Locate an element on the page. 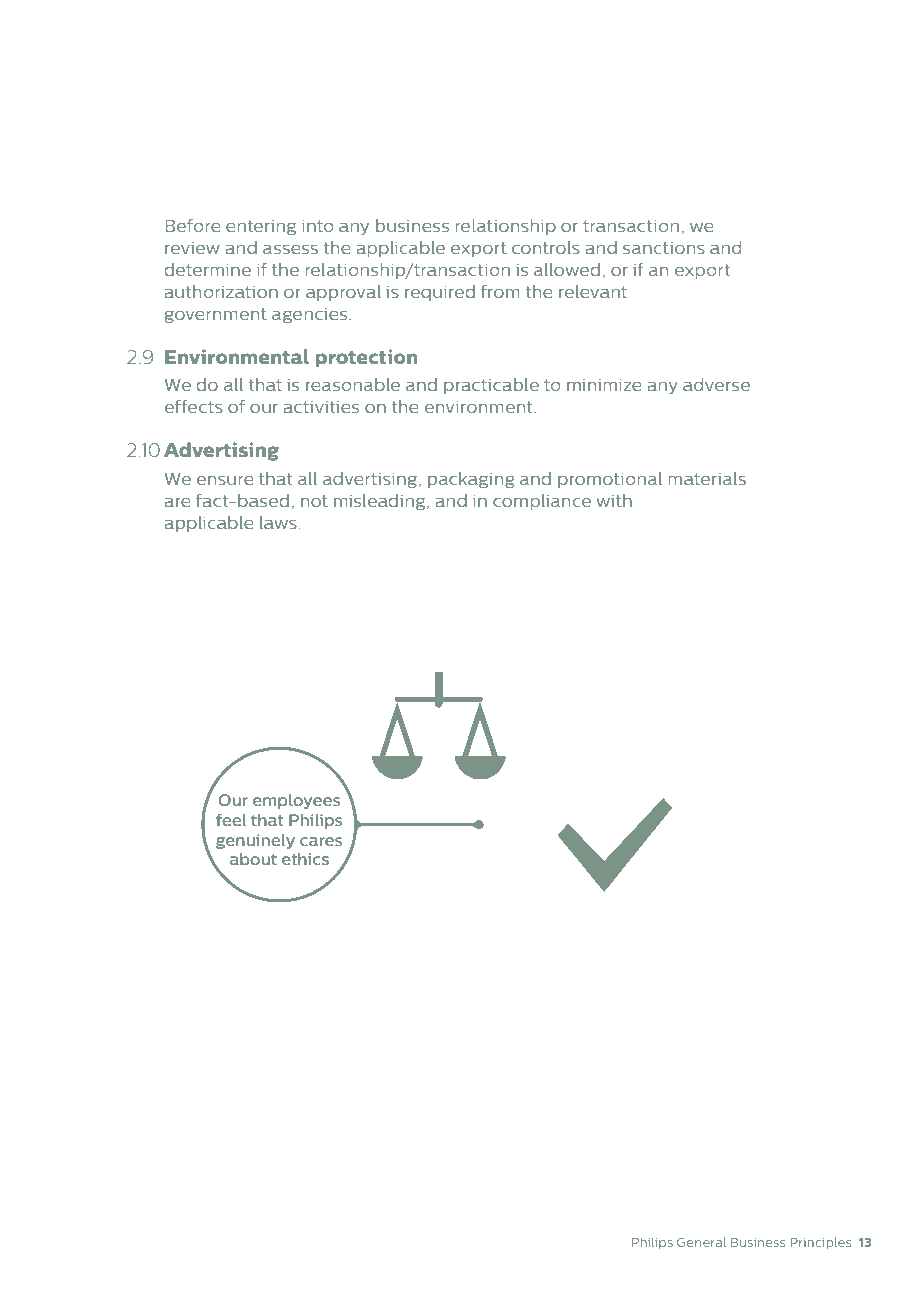  General is located at coordinates (701, 1242).
